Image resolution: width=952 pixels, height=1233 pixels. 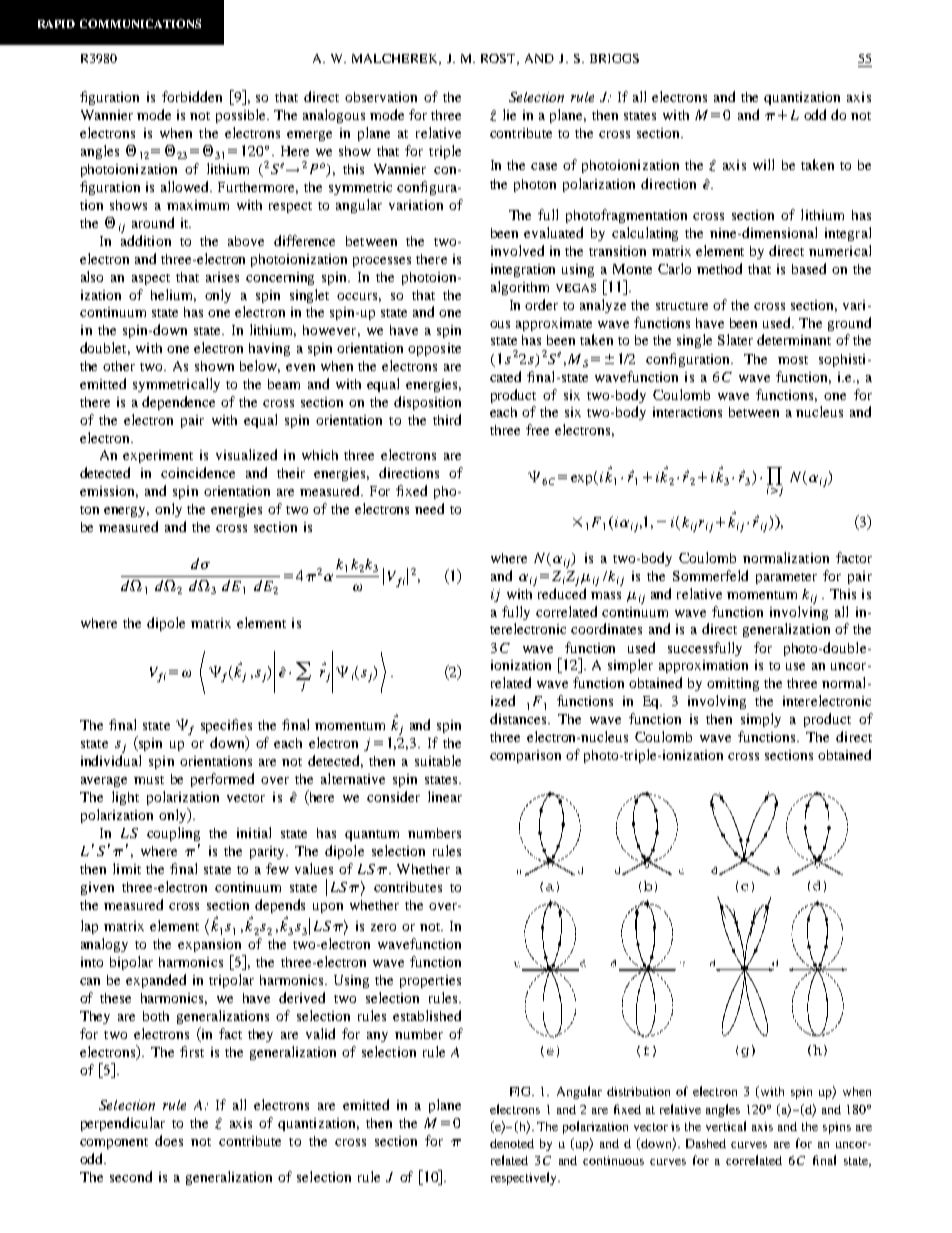 What do you see at coordinates (519, 718) in the screenshot?
I see `distances` at bounding box center [519, 718].
